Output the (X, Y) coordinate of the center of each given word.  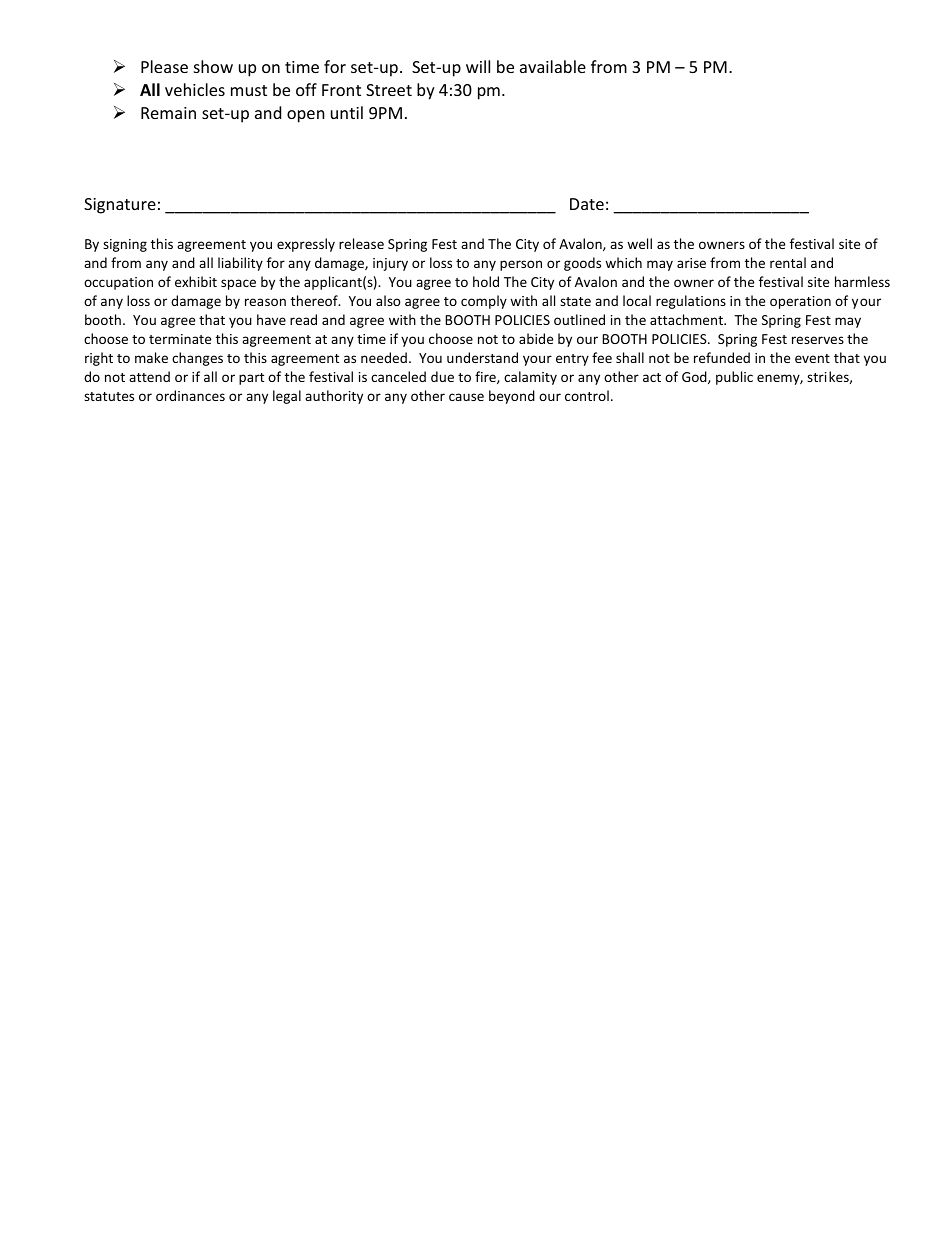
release (361, 243)
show (213, 66)
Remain (168, 113)
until (347, 112)
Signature (120, 206)
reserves (818, 340)
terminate (180, 339)
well (639, 243)
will (478, 66)
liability (240, 264)
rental (788, 262)
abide (536, 338)
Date (587, 204)
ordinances (190, 395)
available (553, 66)
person (521, 265)
